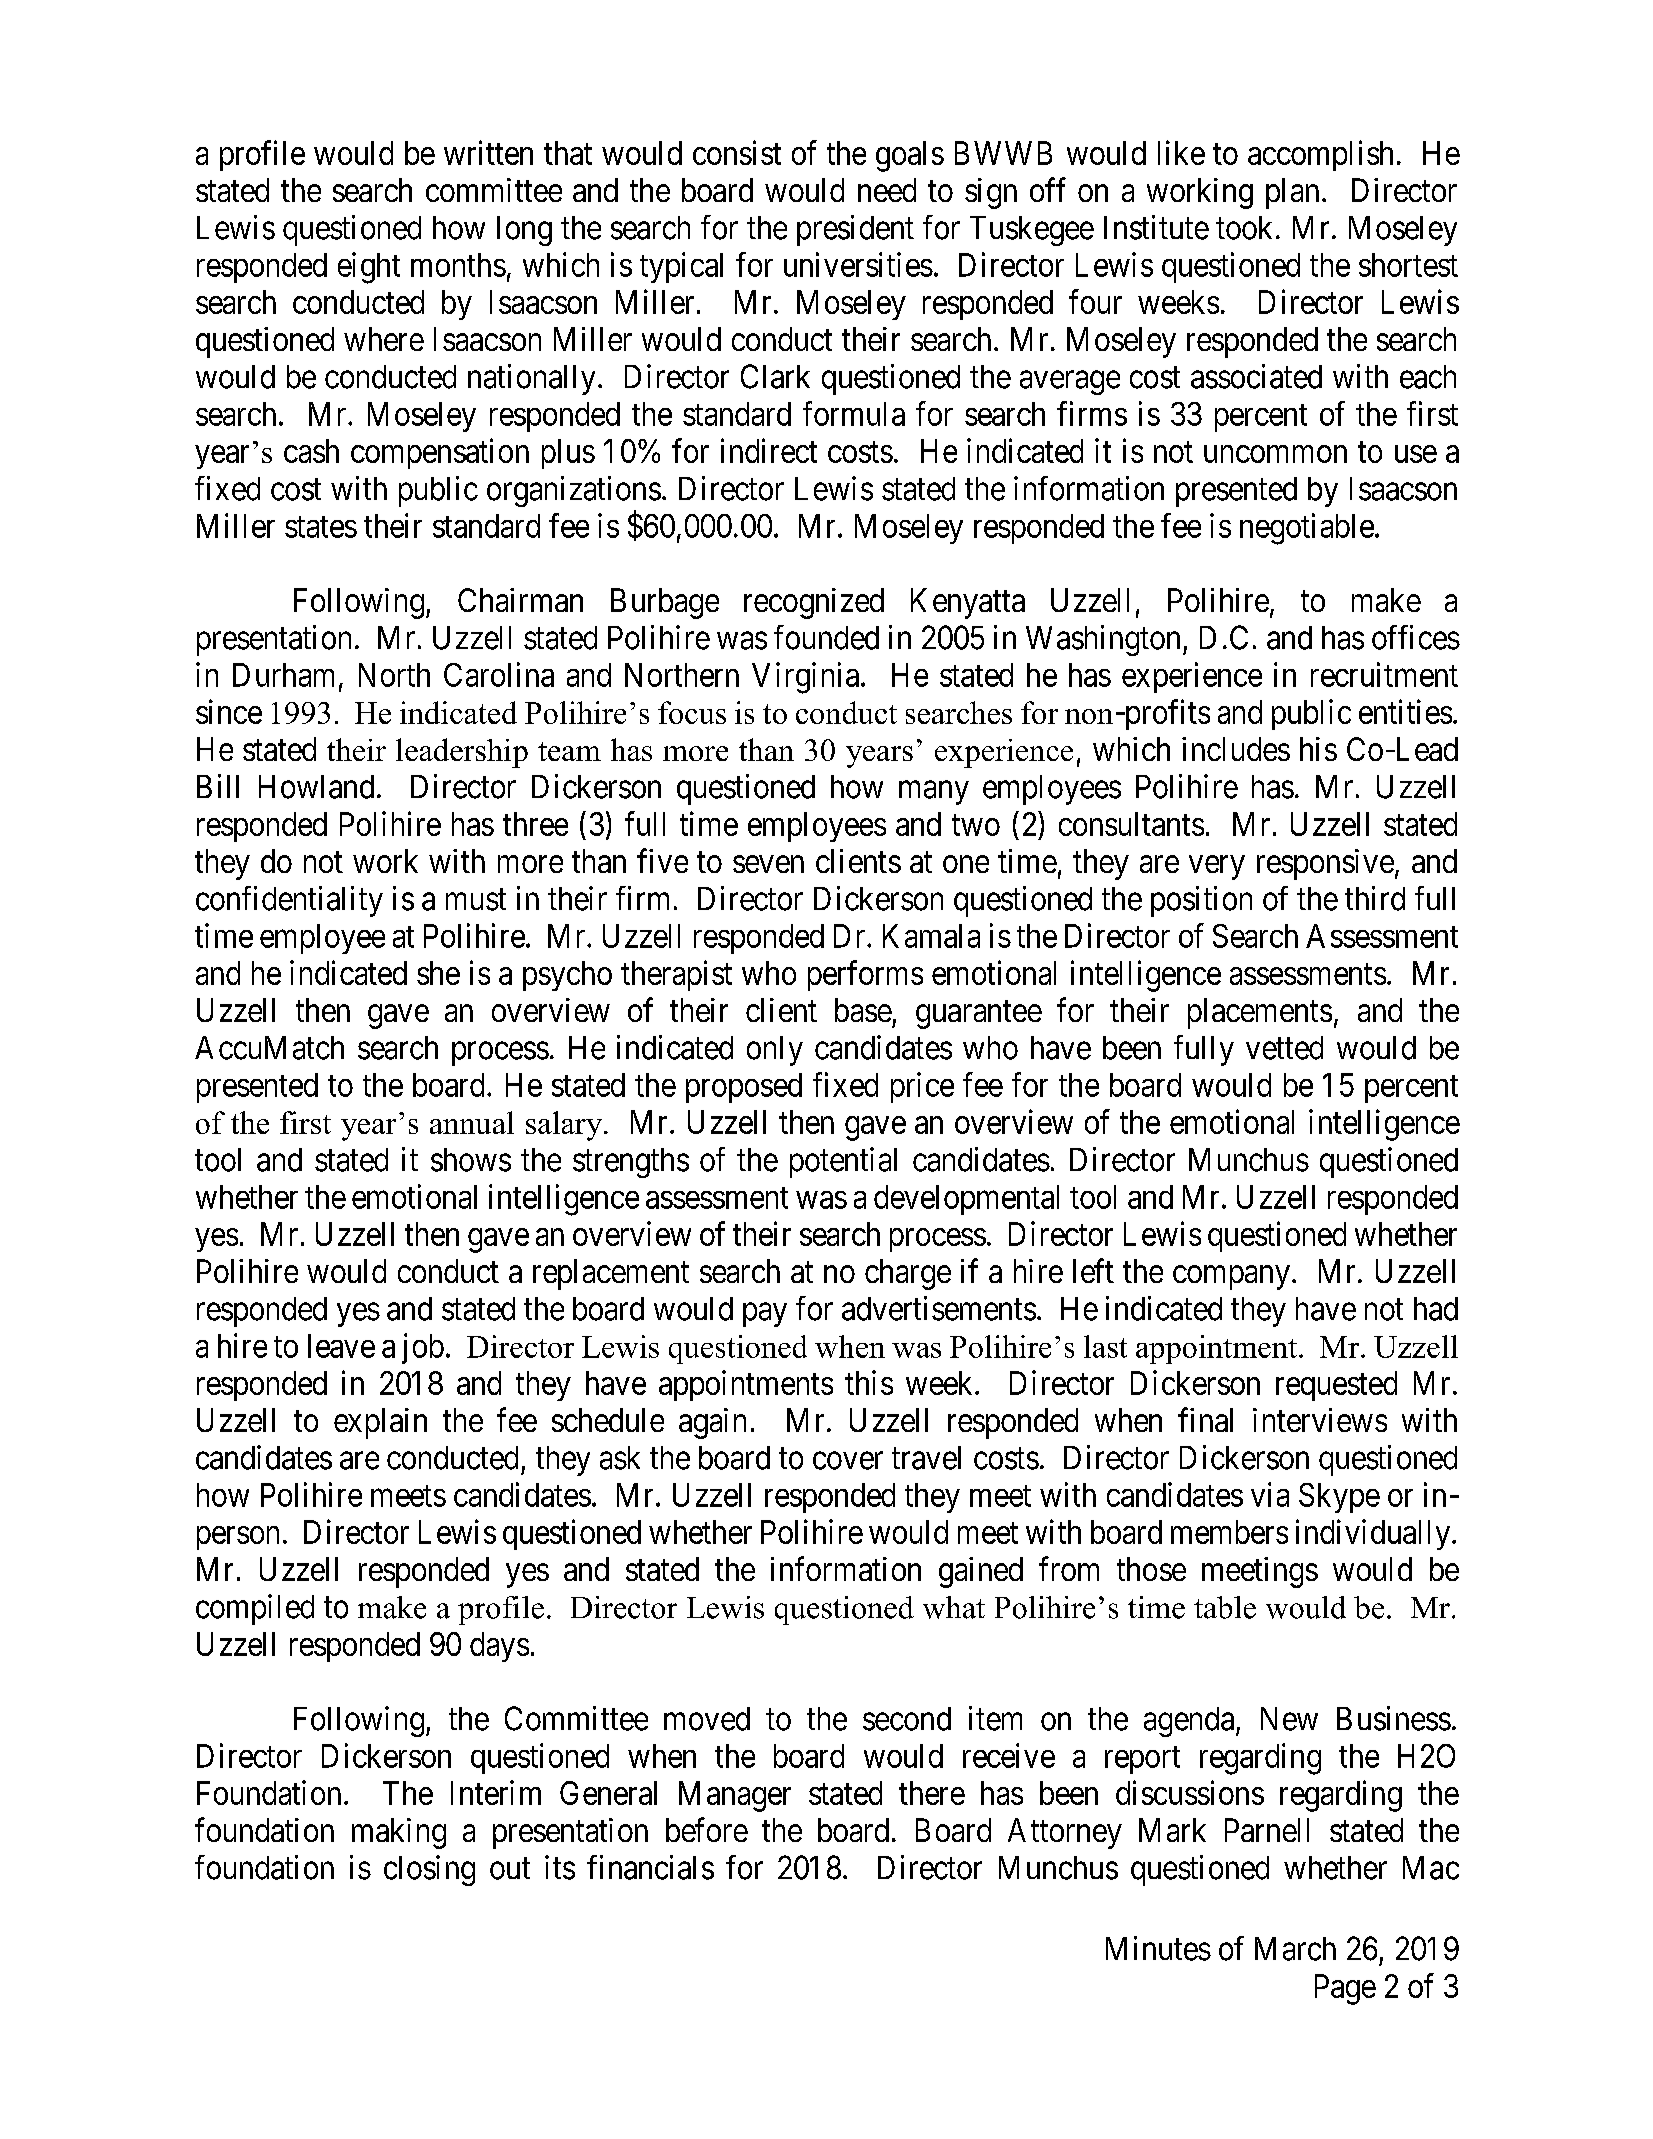 The image size is (1653, 2139). What do you see at coordinates (1307, 529) in the page?
I see `negotiable` at bounding box center [1307, 529].
